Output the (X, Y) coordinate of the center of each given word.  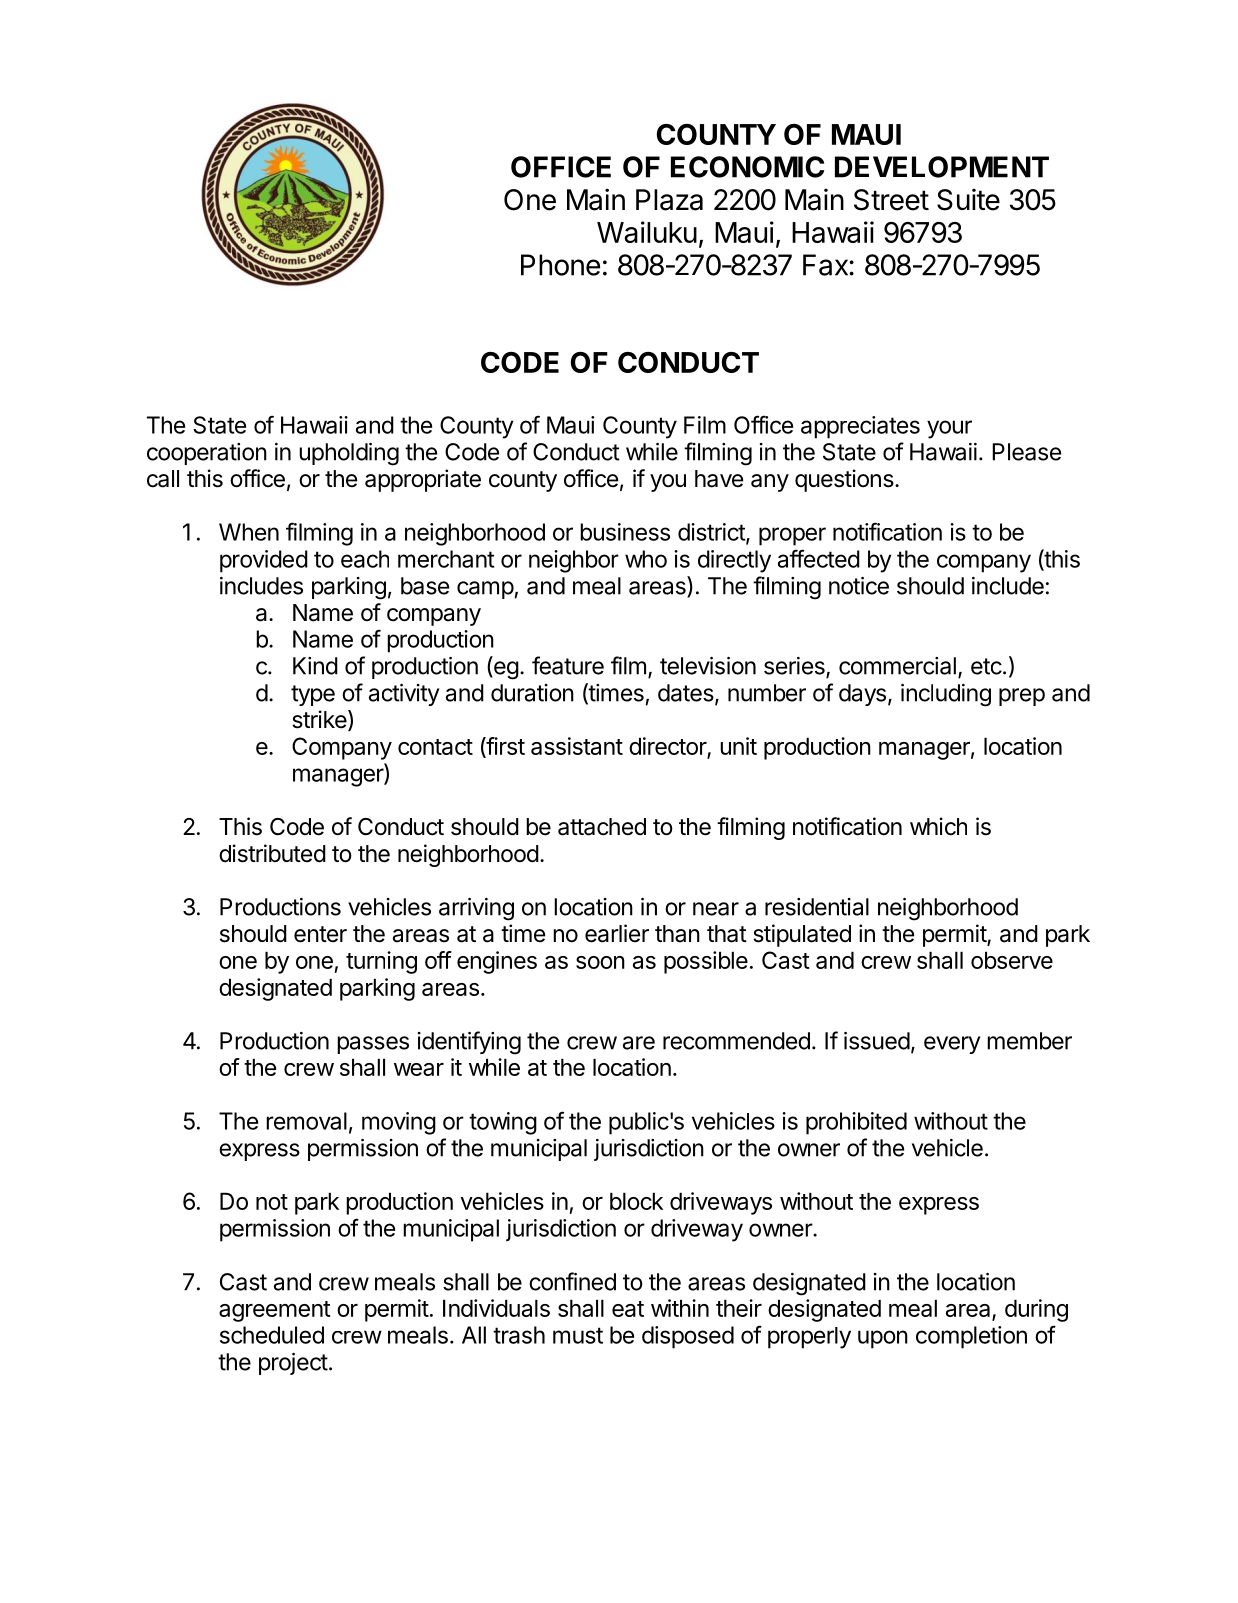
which (938, 826)
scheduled (272, 1335)
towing (503, 1123)
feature (568, 665)
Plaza (669, 200)
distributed (272, 853)
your (949, 429)
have (719, 479)
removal (306, 1121)
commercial (897, 666)
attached (602, 827)
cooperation (207, 454)
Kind (315, 666)
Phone (560, 265)
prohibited (856, 1123)
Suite (968, 200)
